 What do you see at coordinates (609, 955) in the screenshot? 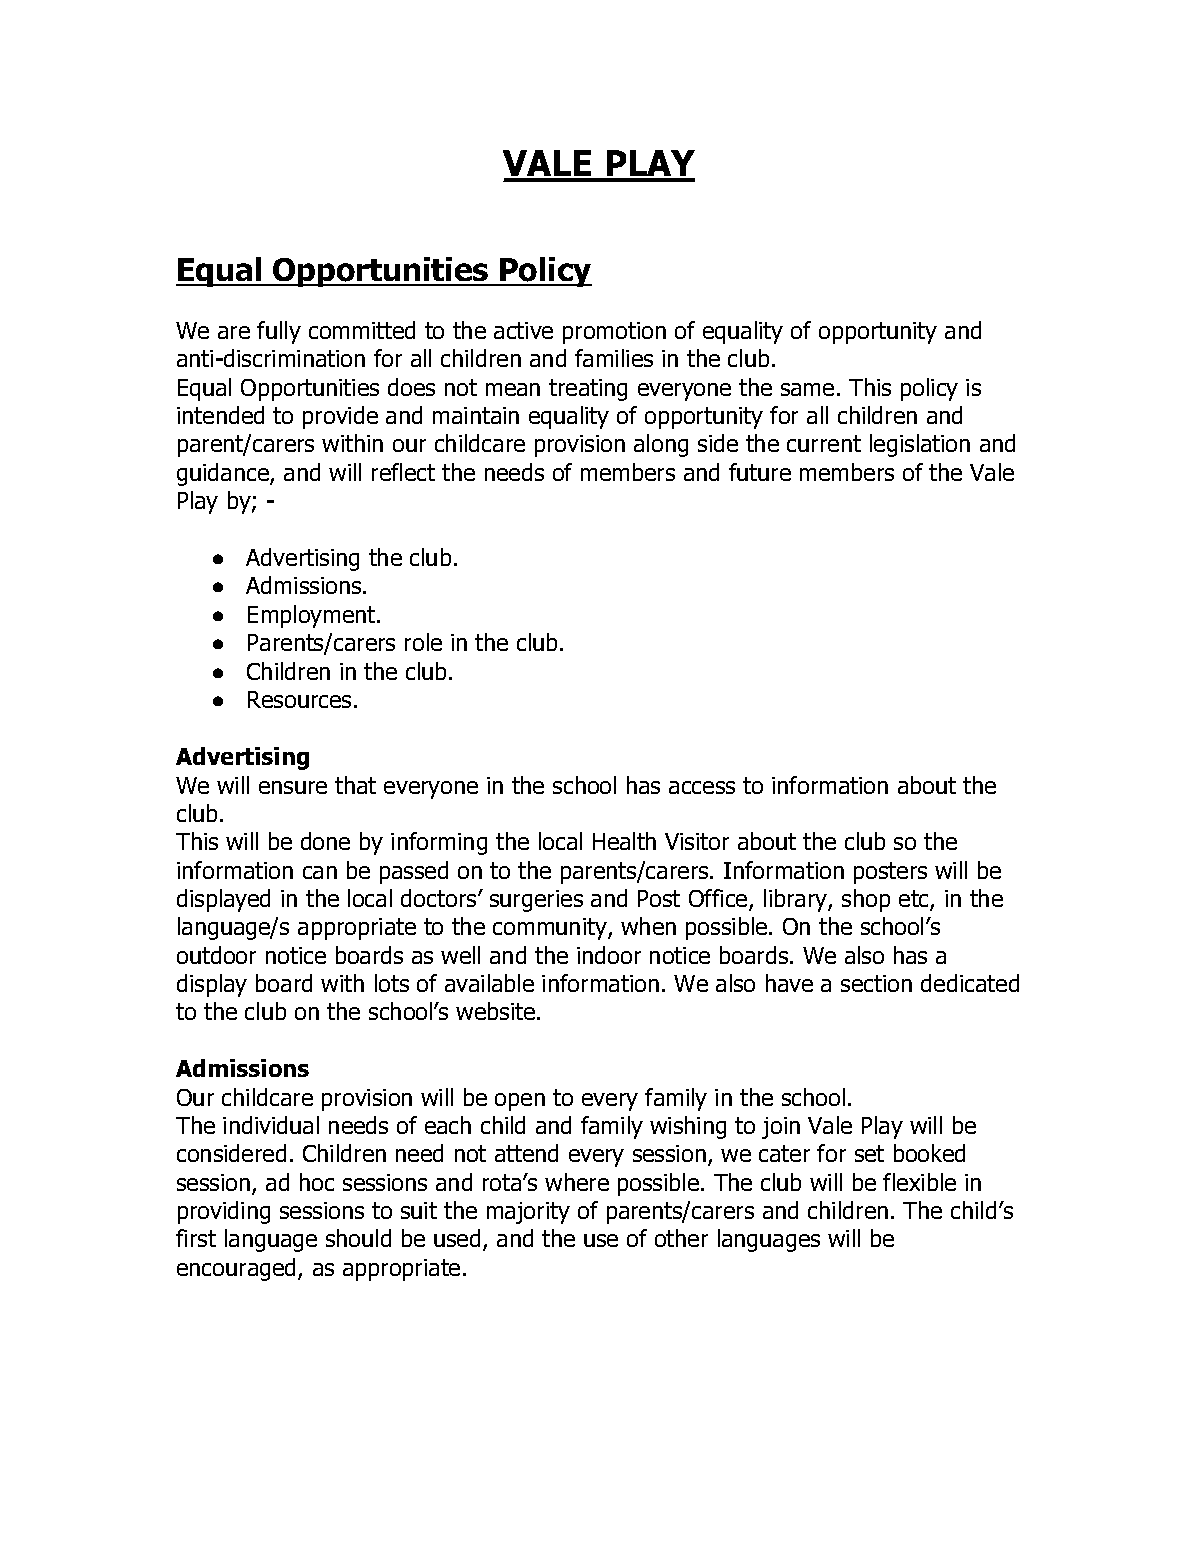
I see `indoor` at bounding box center [609, 955].
